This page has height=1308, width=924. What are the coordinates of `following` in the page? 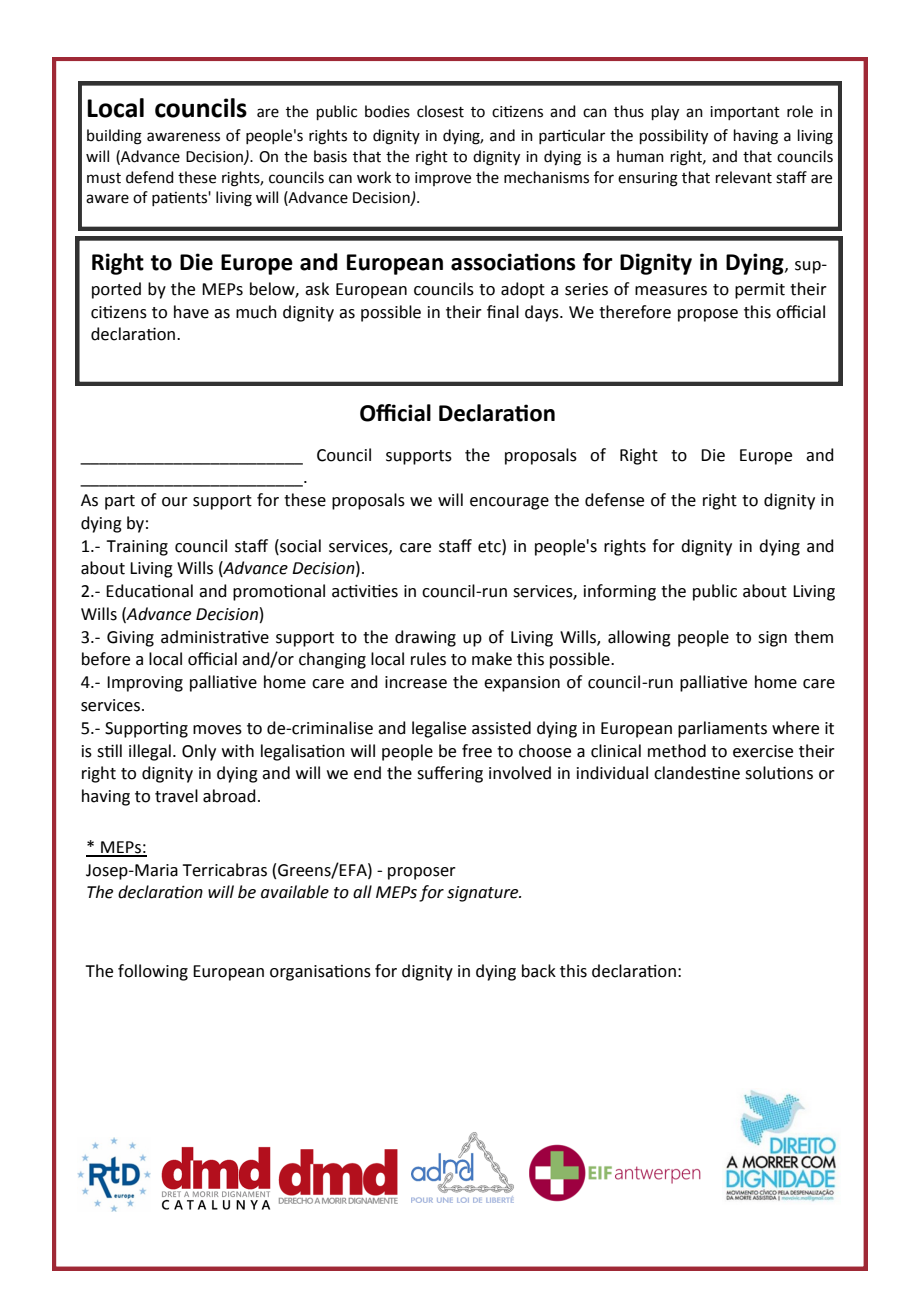 It's located at (153, 972).
